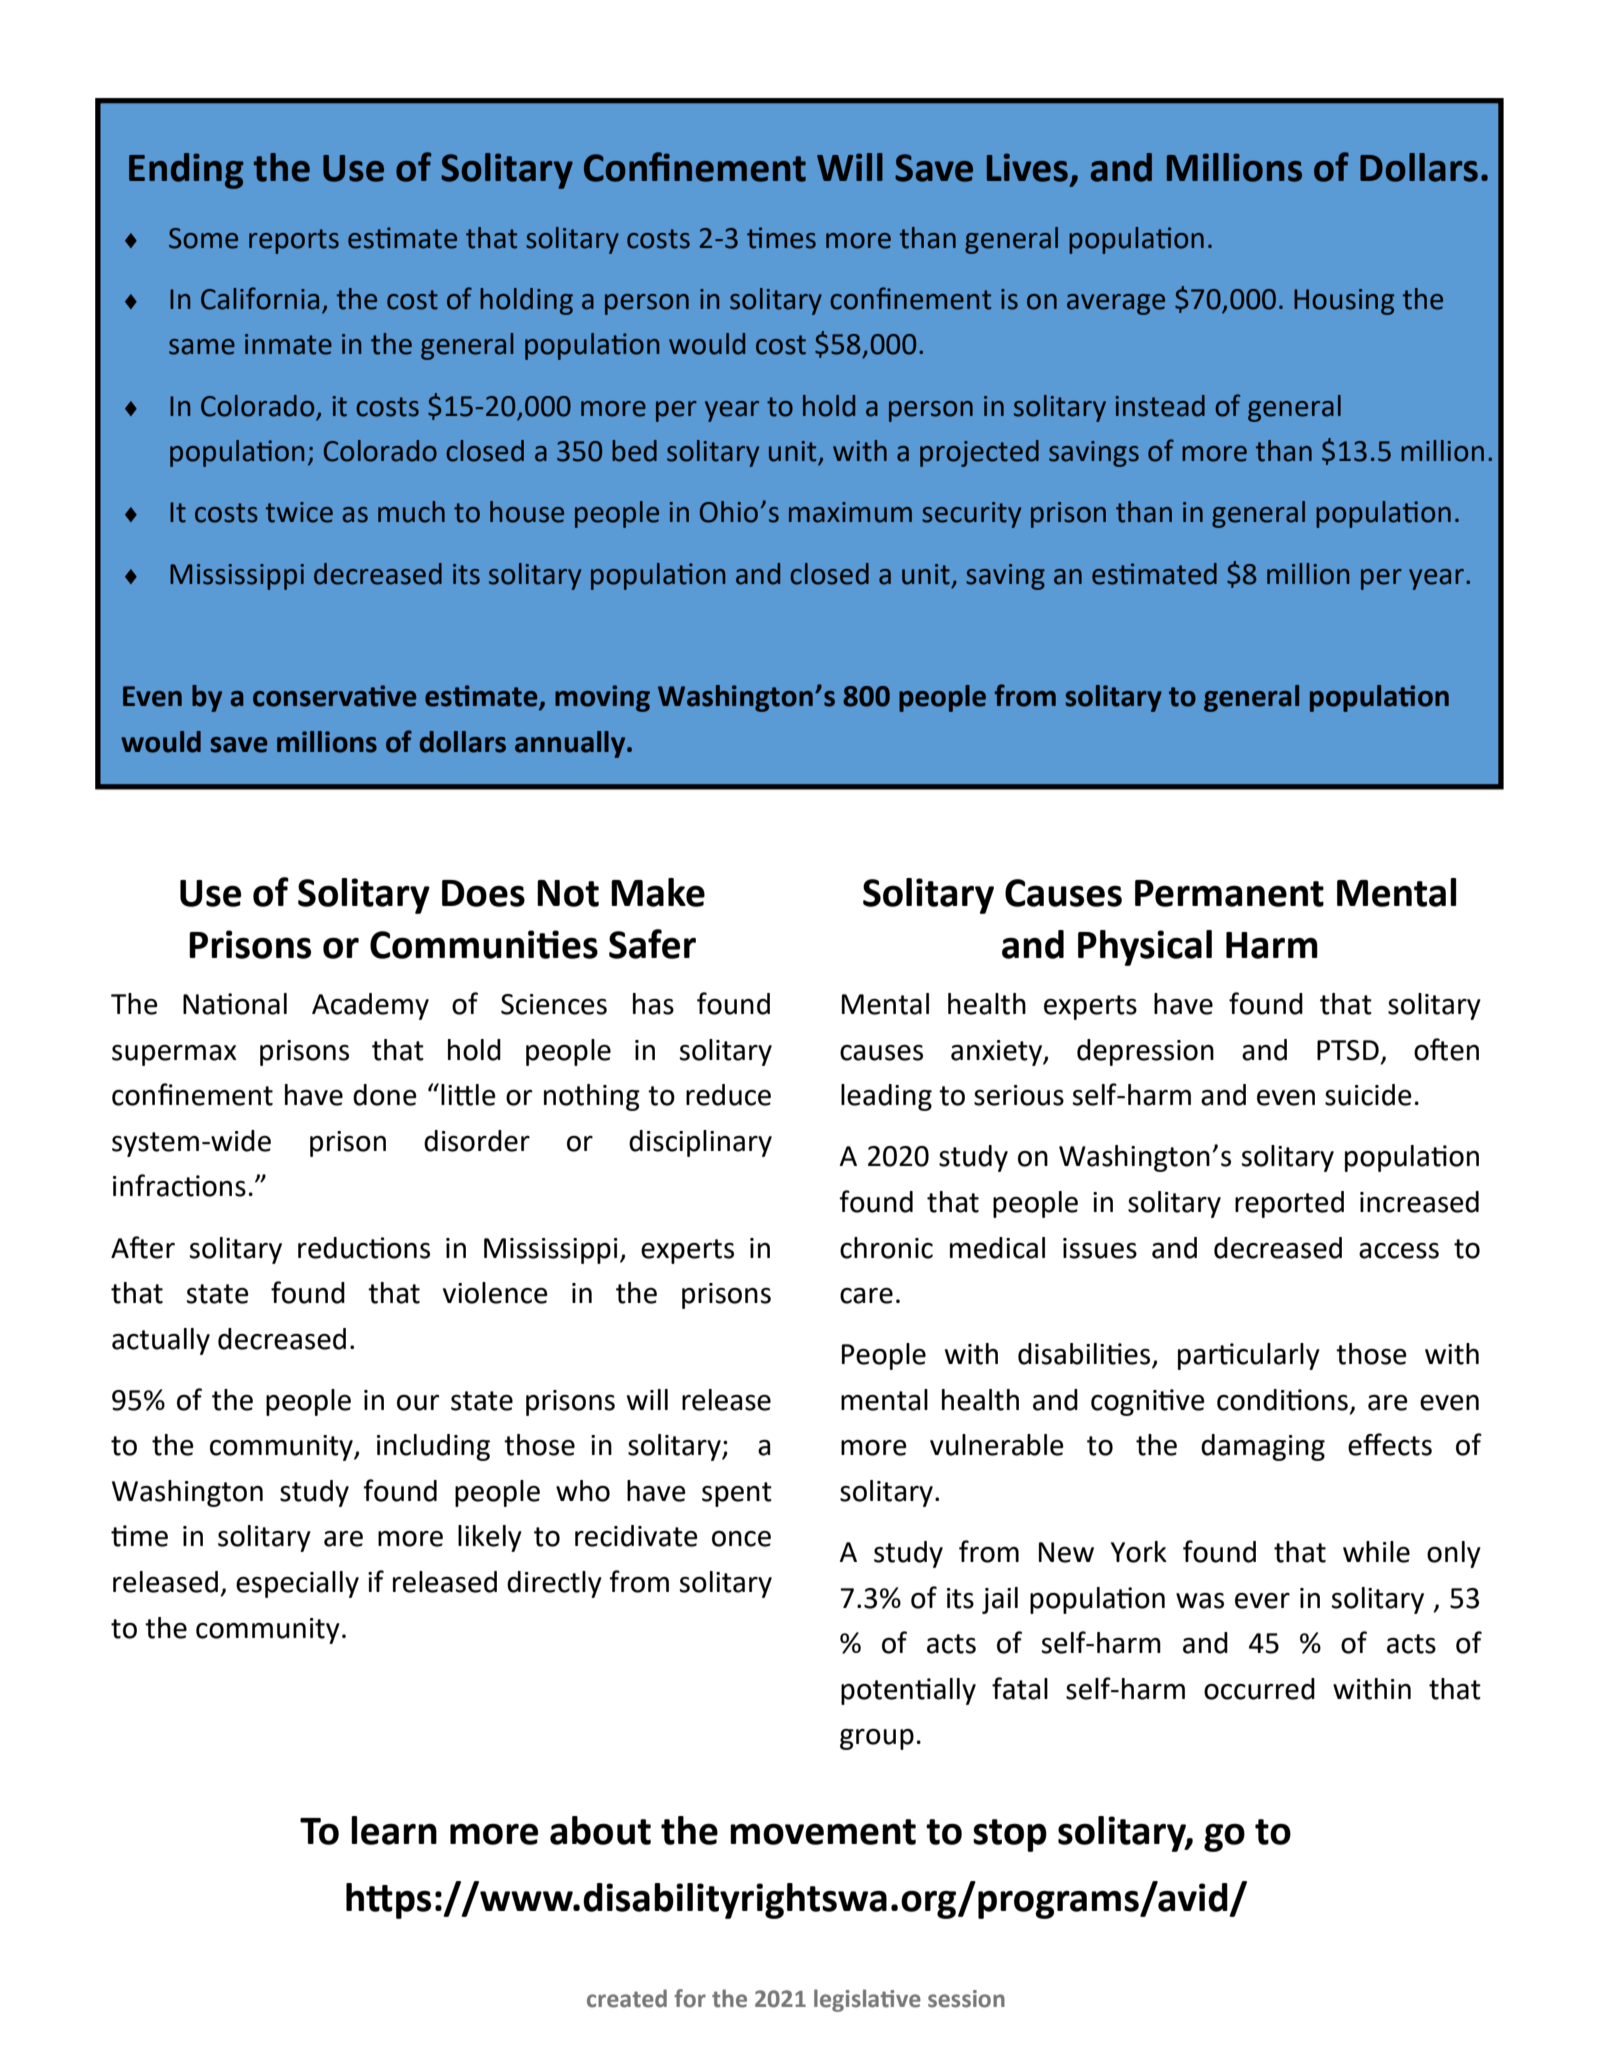 Image resolution: width=1599 pixels, height=2069 pixels. Describe the element at coordinates (1027, 167) in the page. I see `Lives` at that location.
